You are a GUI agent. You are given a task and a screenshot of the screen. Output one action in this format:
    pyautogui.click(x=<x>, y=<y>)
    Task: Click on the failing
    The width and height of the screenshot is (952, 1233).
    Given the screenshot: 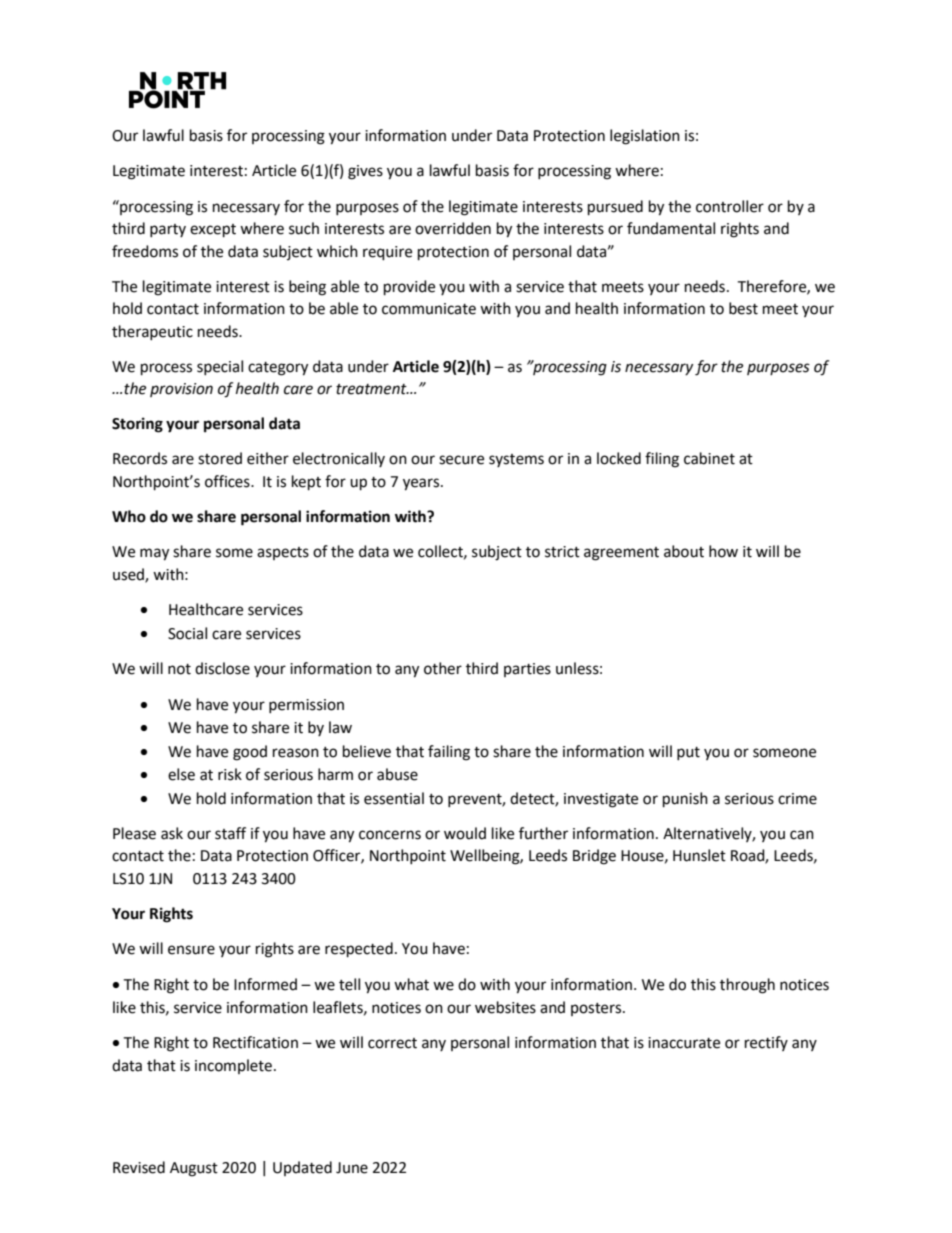 What is the action you would take?
    pyautogui.click(x=449, y=753)
